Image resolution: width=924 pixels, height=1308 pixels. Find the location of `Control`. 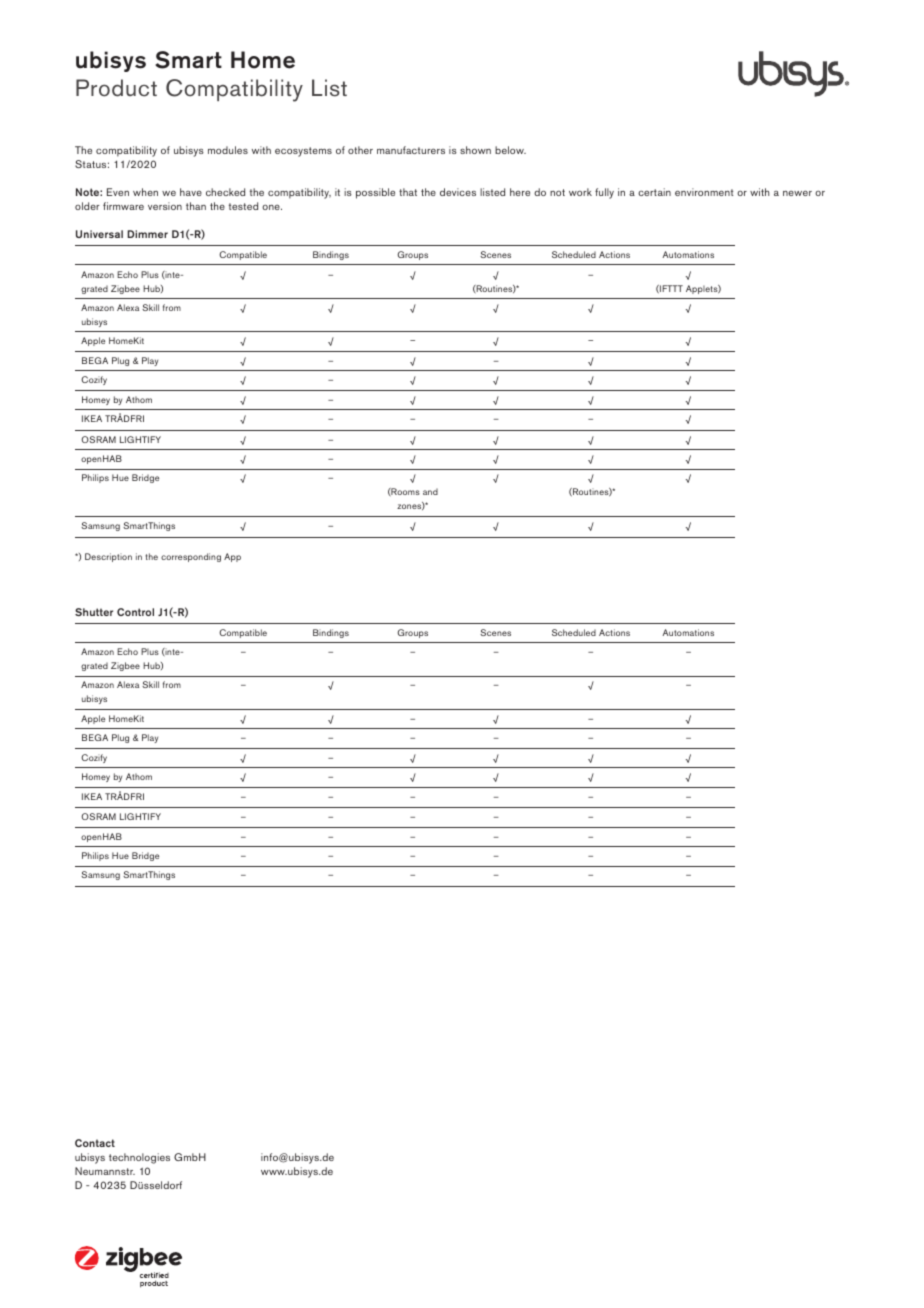

Control is located at coordinates (135, 612).
